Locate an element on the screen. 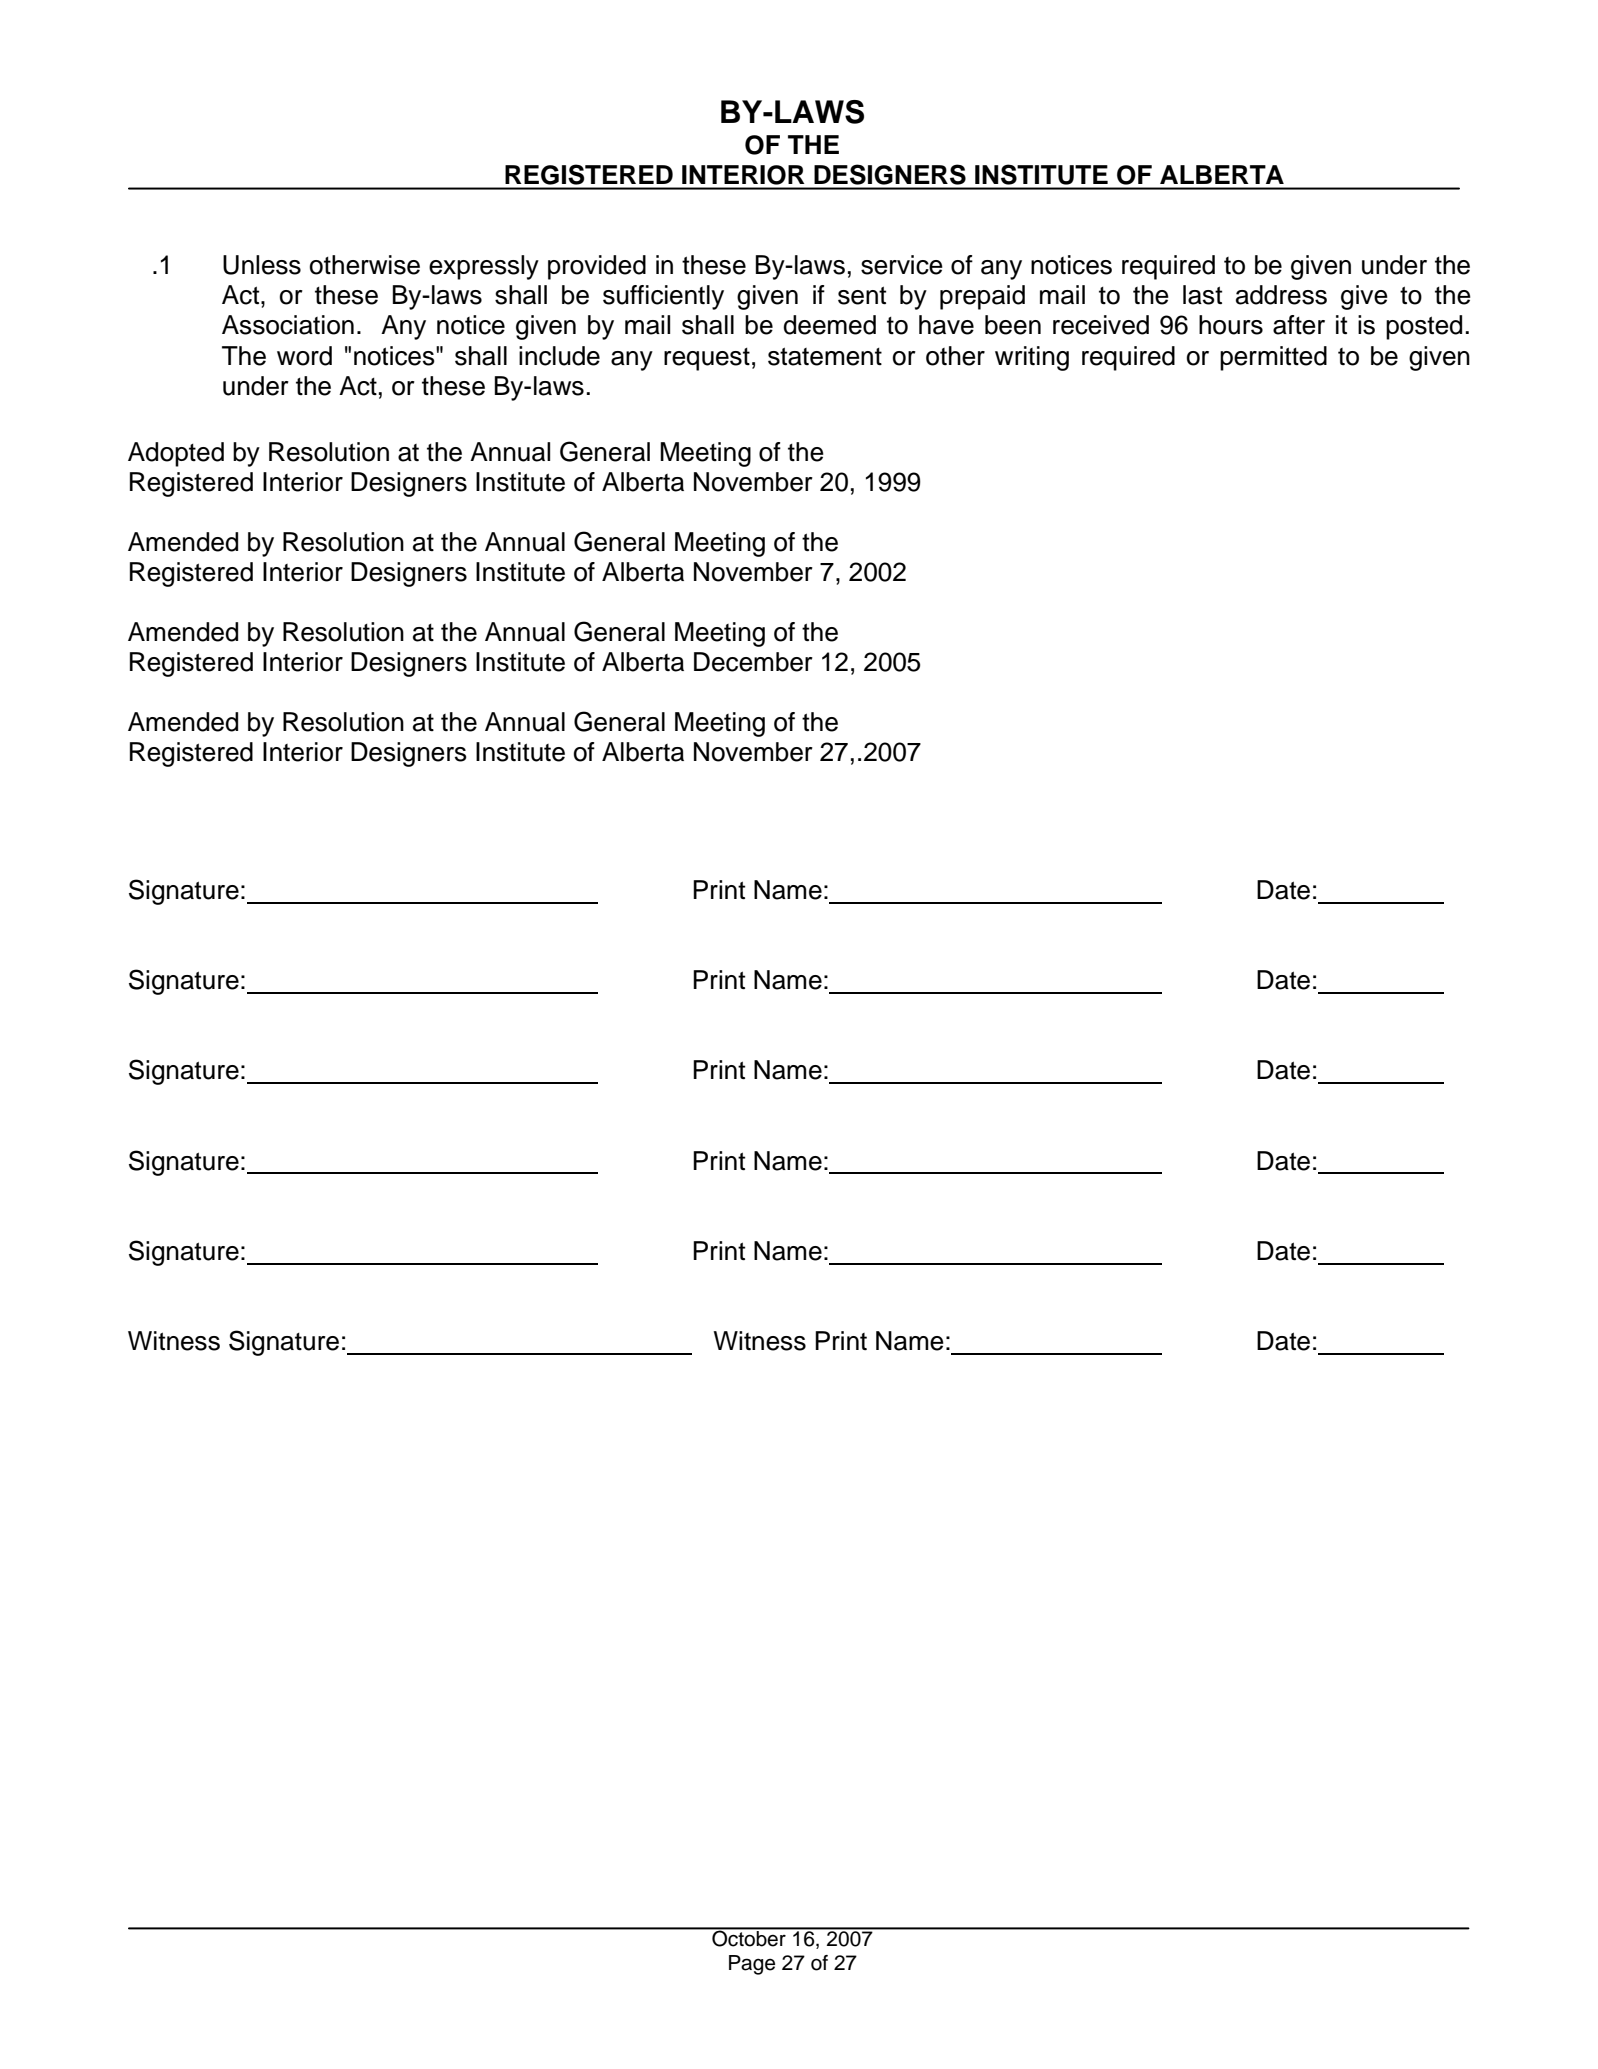 Image resolution: width=1598 pixels, height=2069 pixels. request is located at coordinates (707, 359).
